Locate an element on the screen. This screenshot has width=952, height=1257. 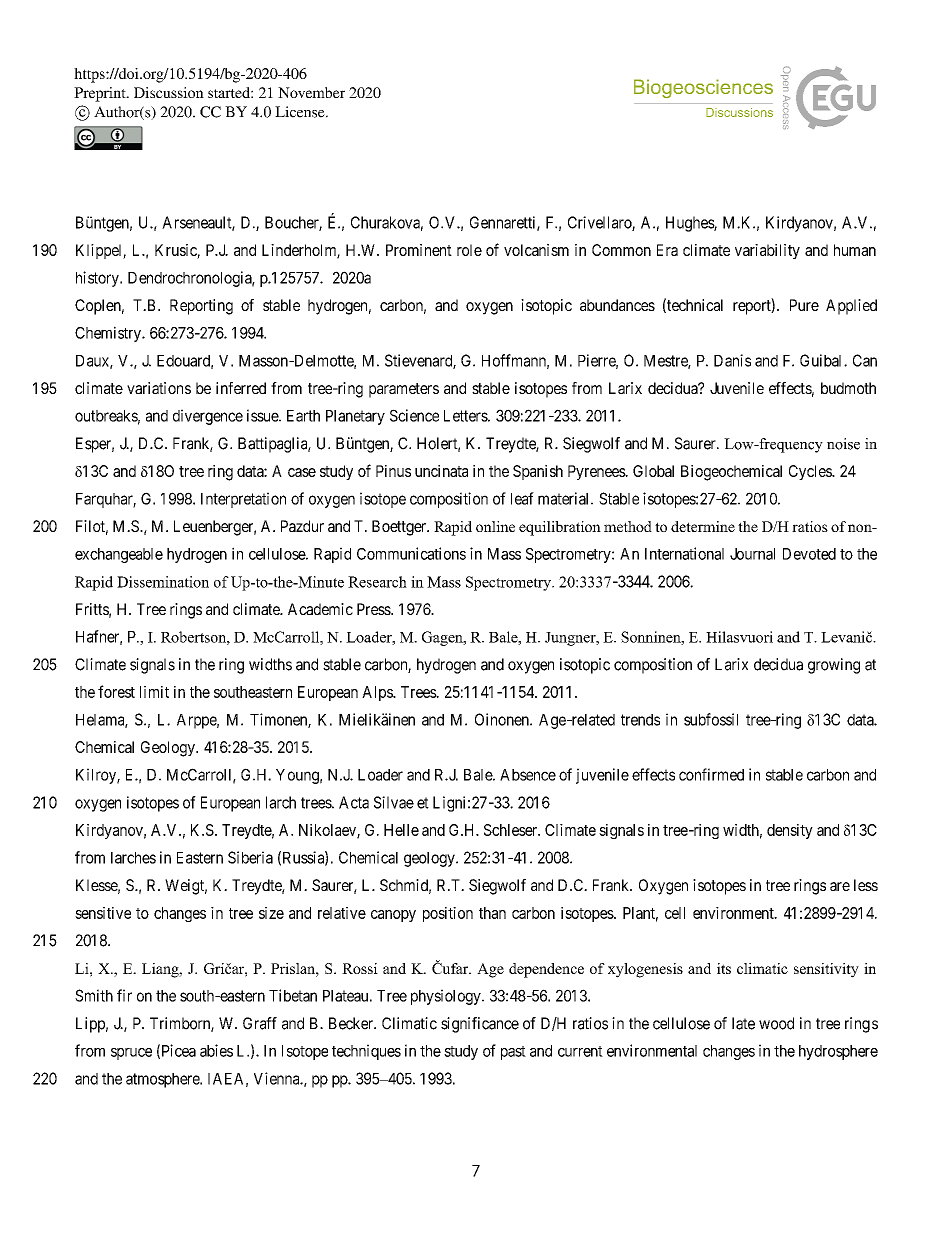
Discussion is located at coordinates (169, 92).
